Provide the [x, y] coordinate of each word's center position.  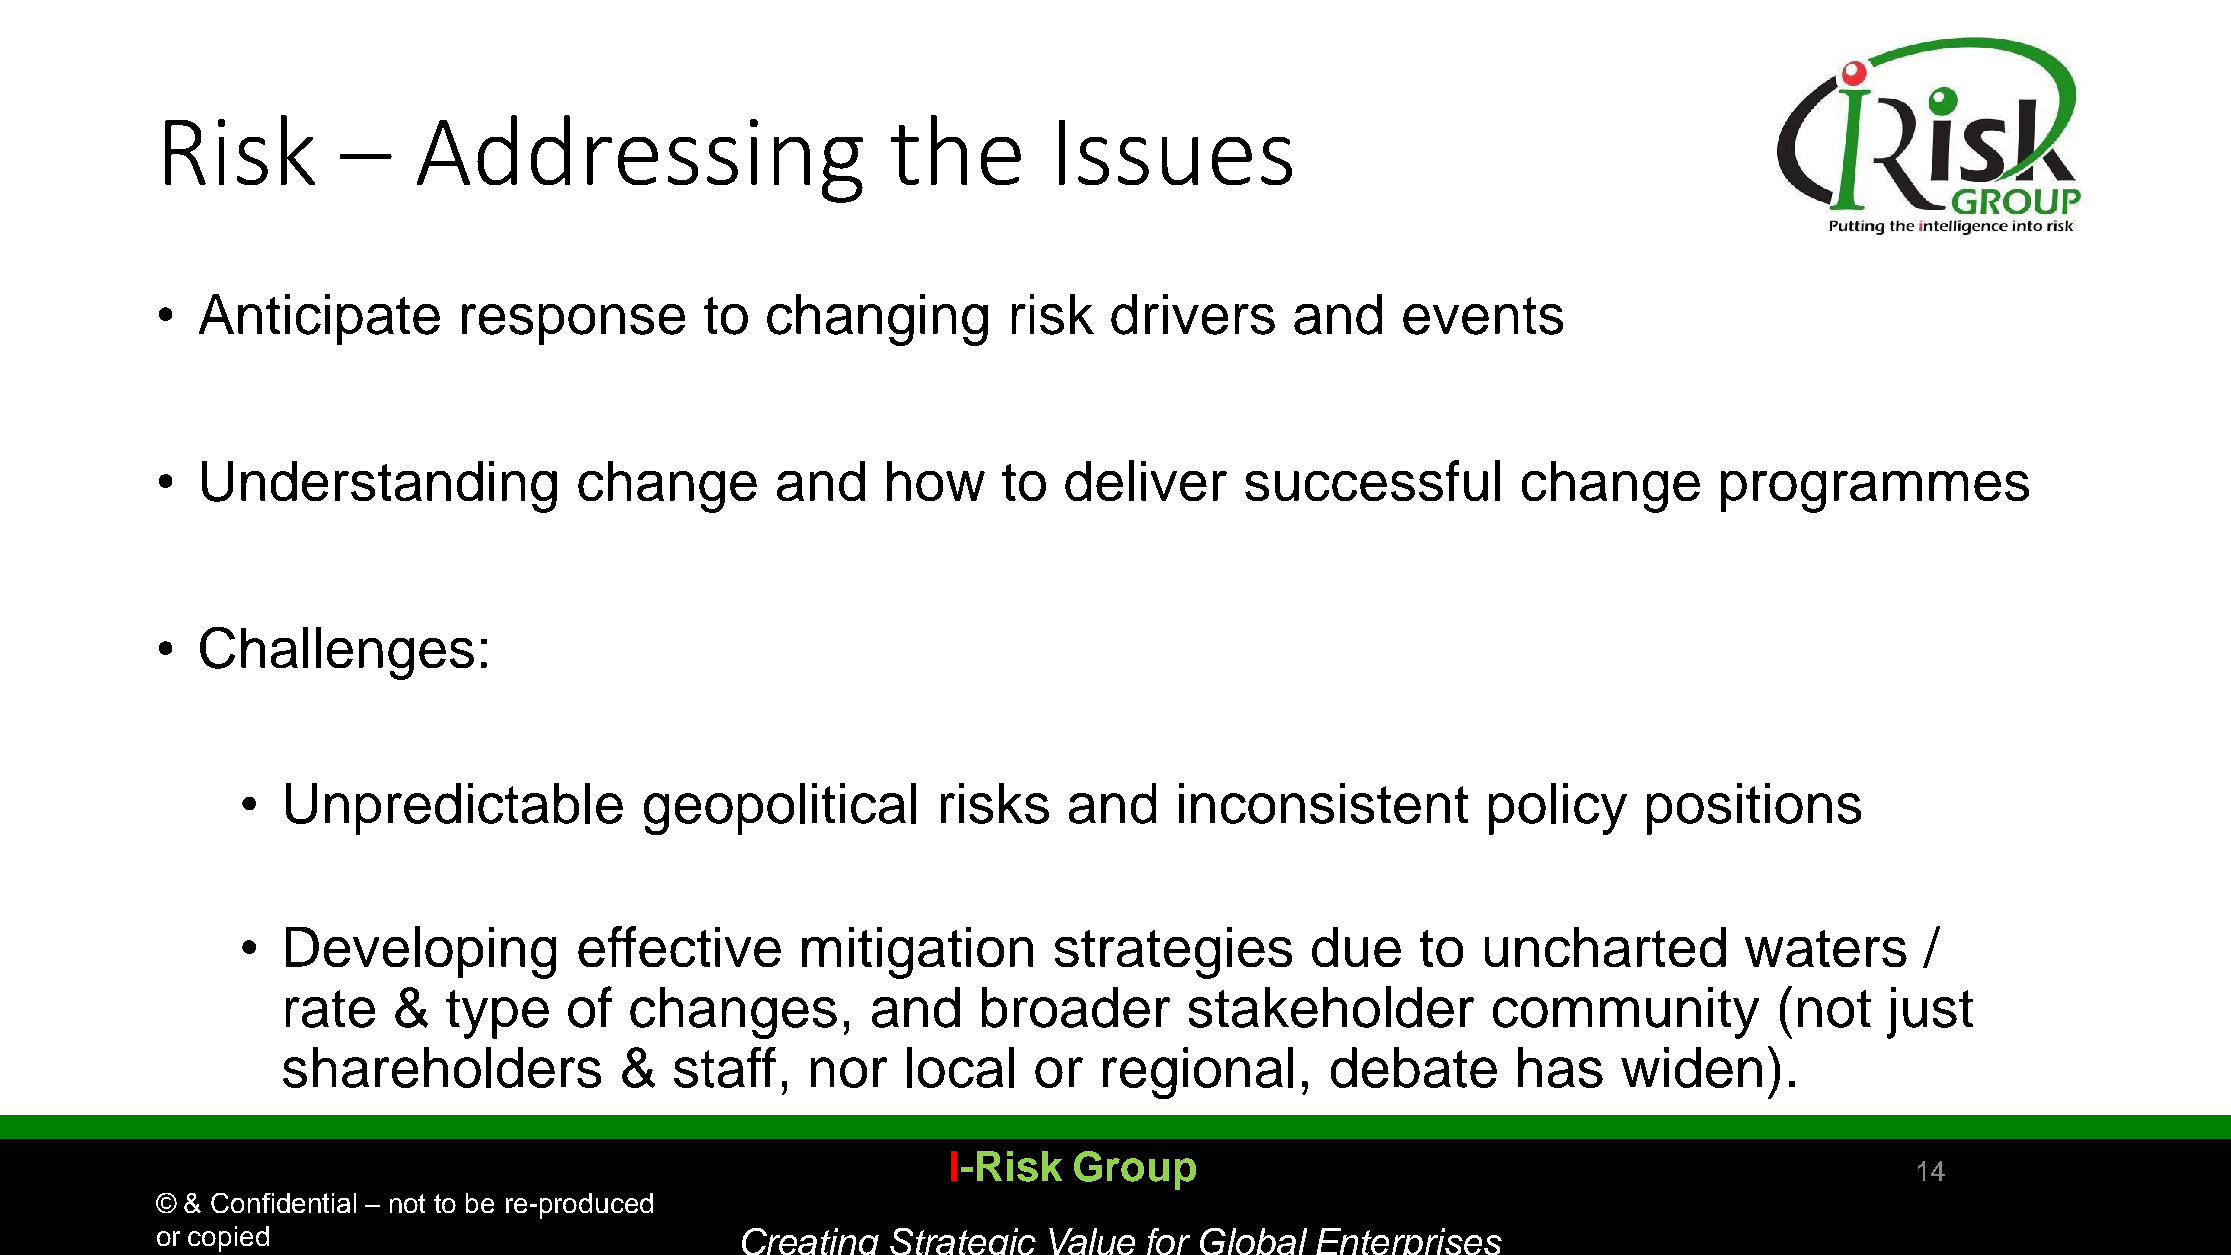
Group [1135, 1170]
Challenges [337, 653]
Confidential [283, 1203]
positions [1754, 809]
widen [1691, 1067]
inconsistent [1323, 803]
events [1483, 316]
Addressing [640, 159]
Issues [1175, 152]
